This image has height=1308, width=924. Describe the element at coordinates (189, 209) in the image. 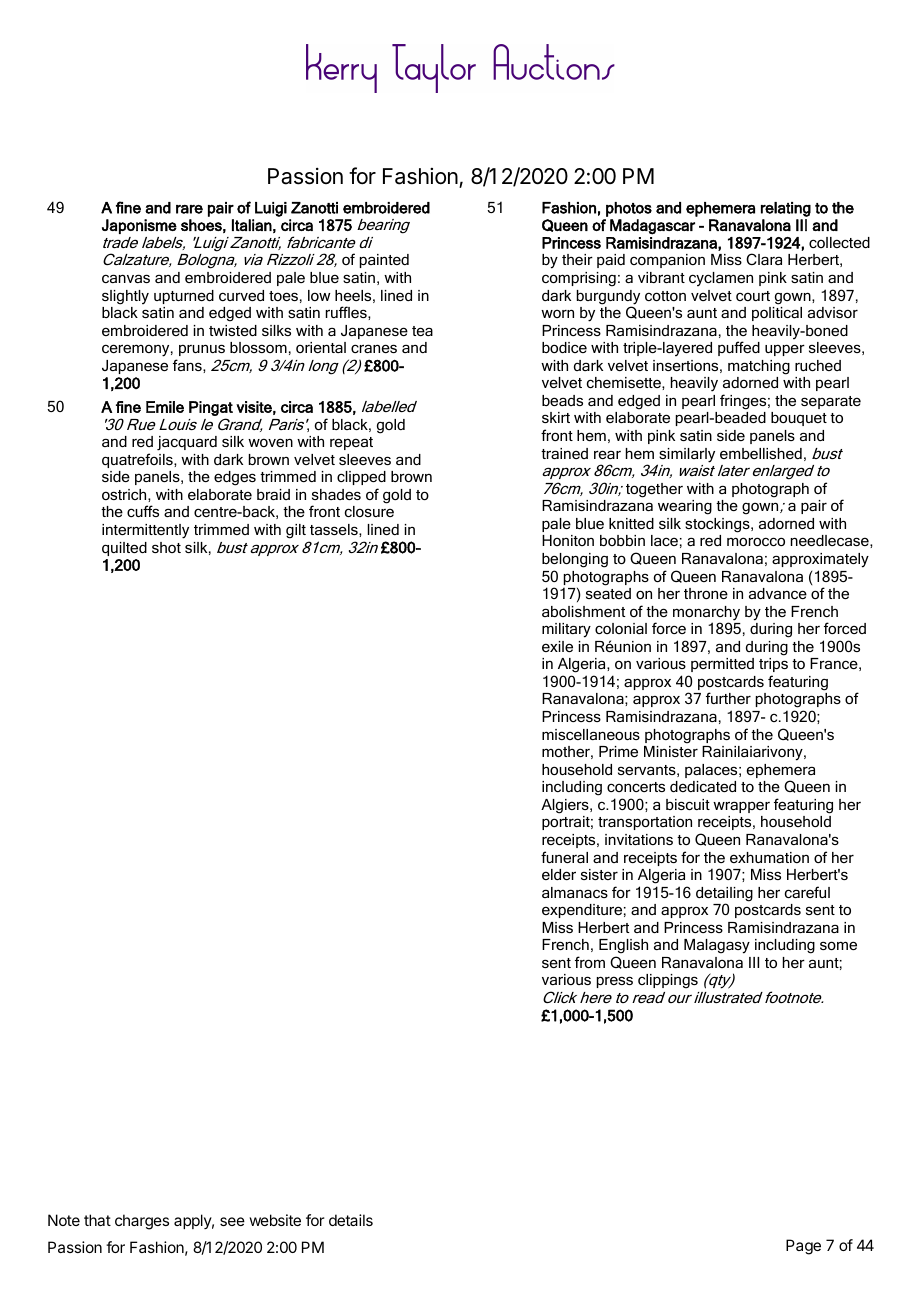

I see `rare` at that location.
